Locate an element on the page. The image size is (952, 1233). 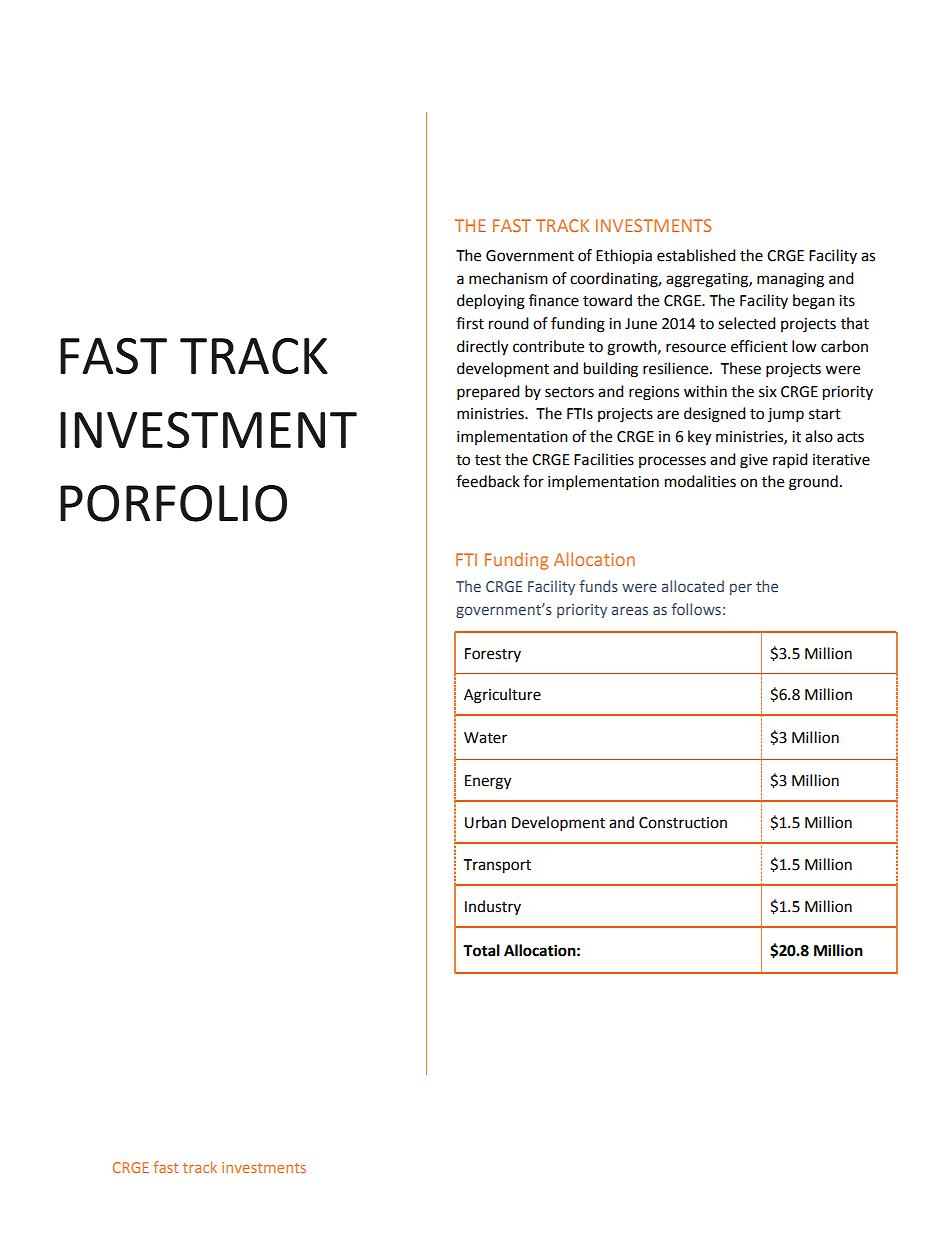
feedback is located at coordinates (488, 481).
